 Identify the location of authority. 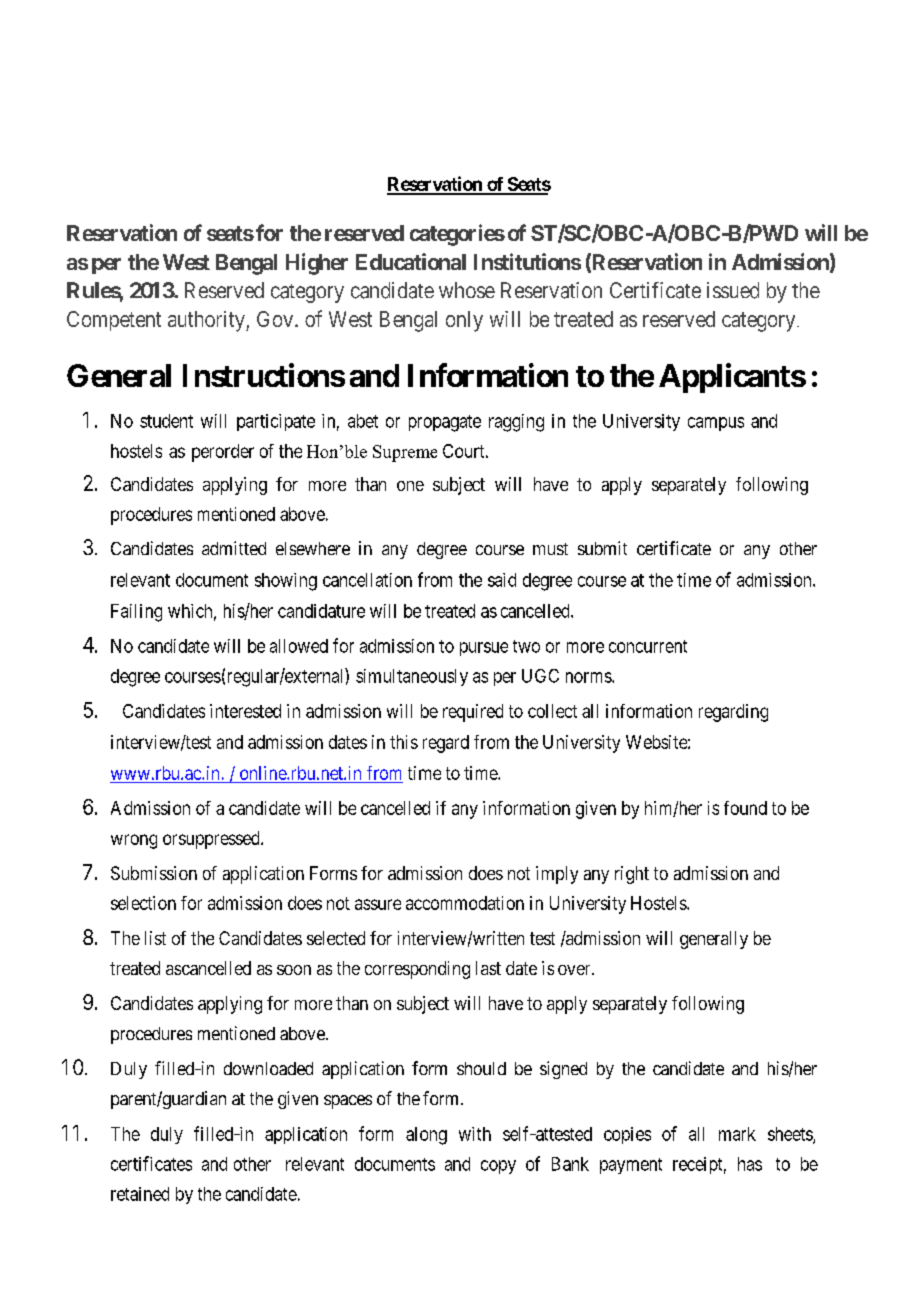
(207, 321).
